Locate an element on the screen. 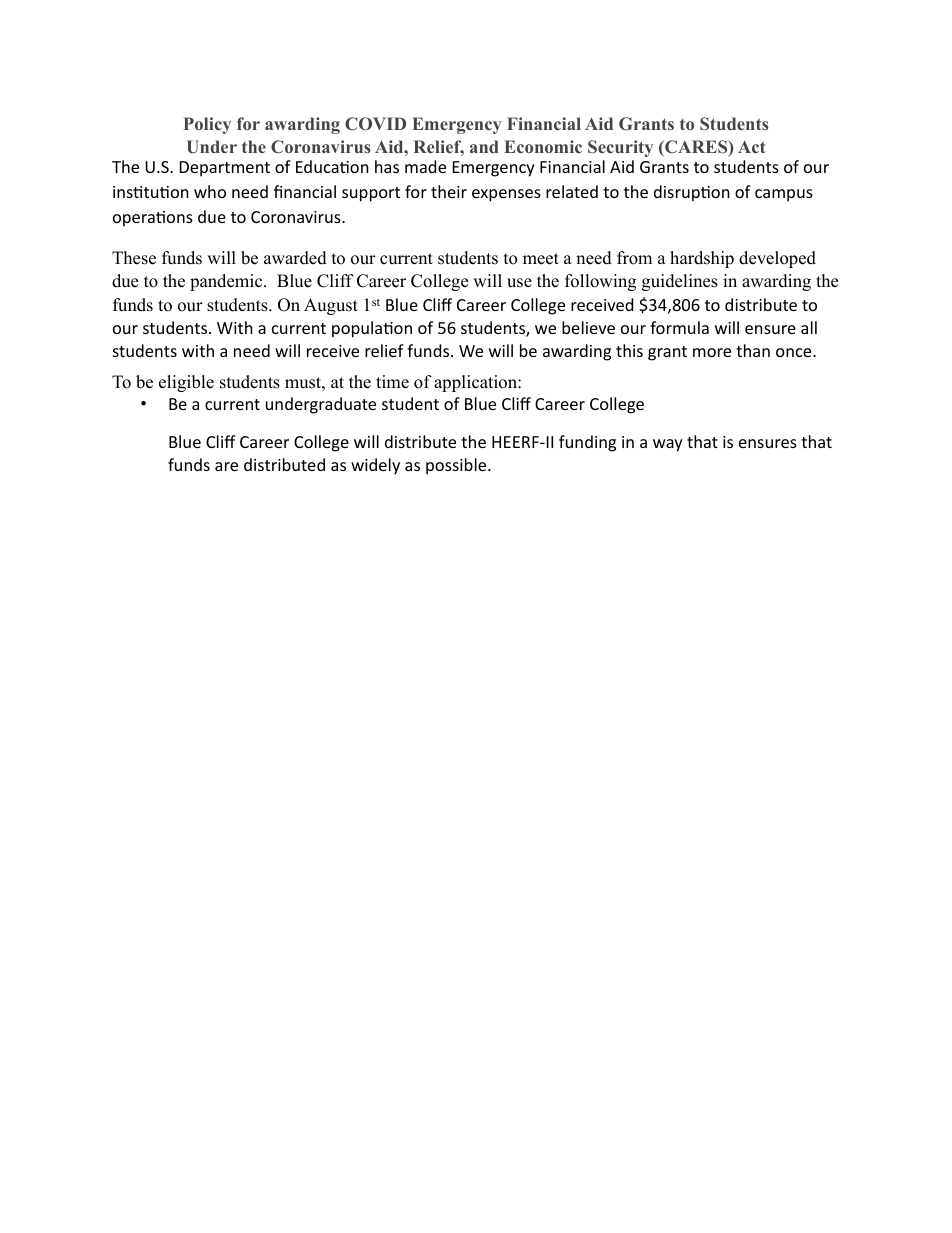 This screenshot has width=952, height=1233. awarded is located at coordinates (295, 258).
